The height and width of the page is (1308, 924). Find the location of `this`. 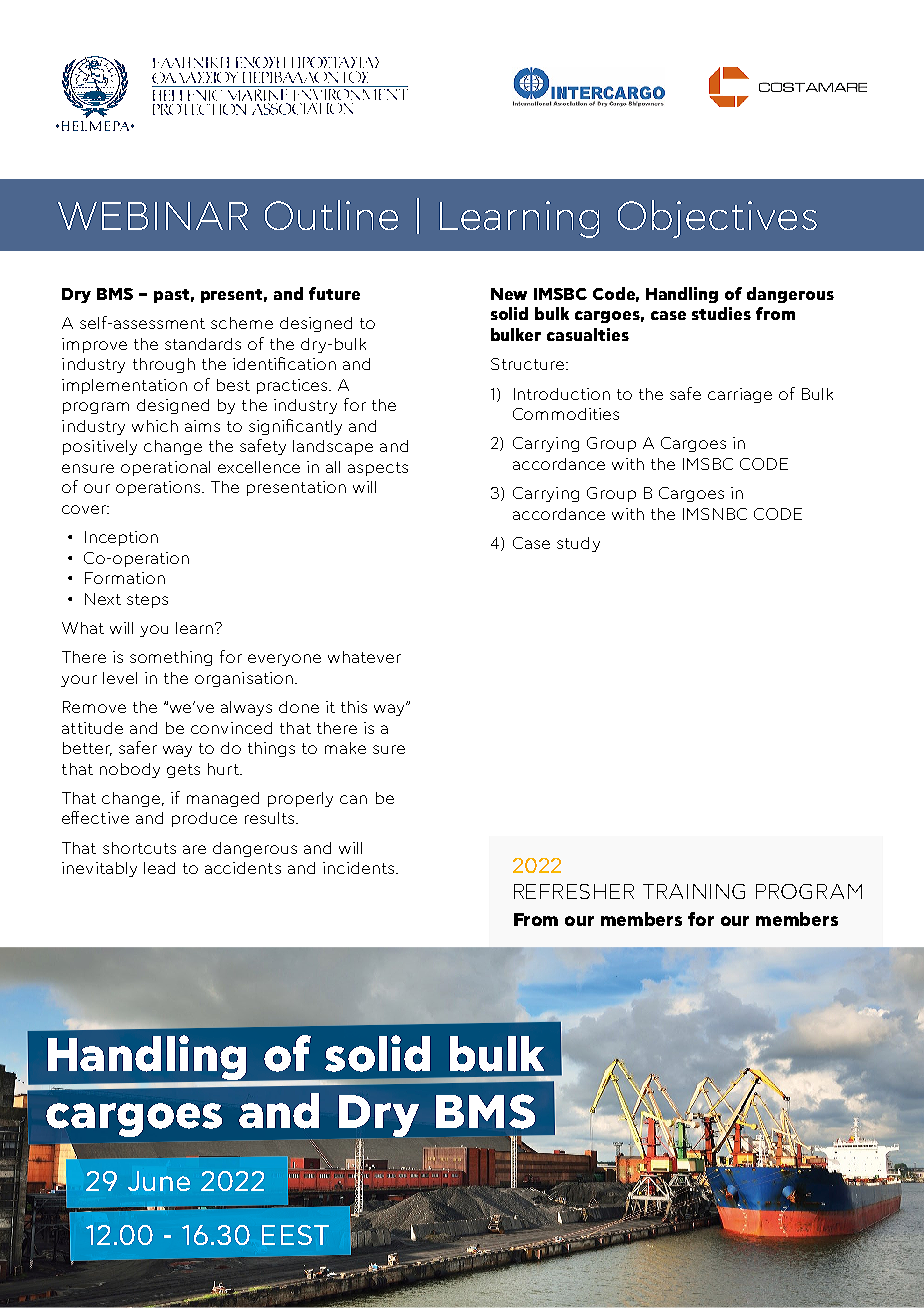

this is located at coordinates (354, 707).
